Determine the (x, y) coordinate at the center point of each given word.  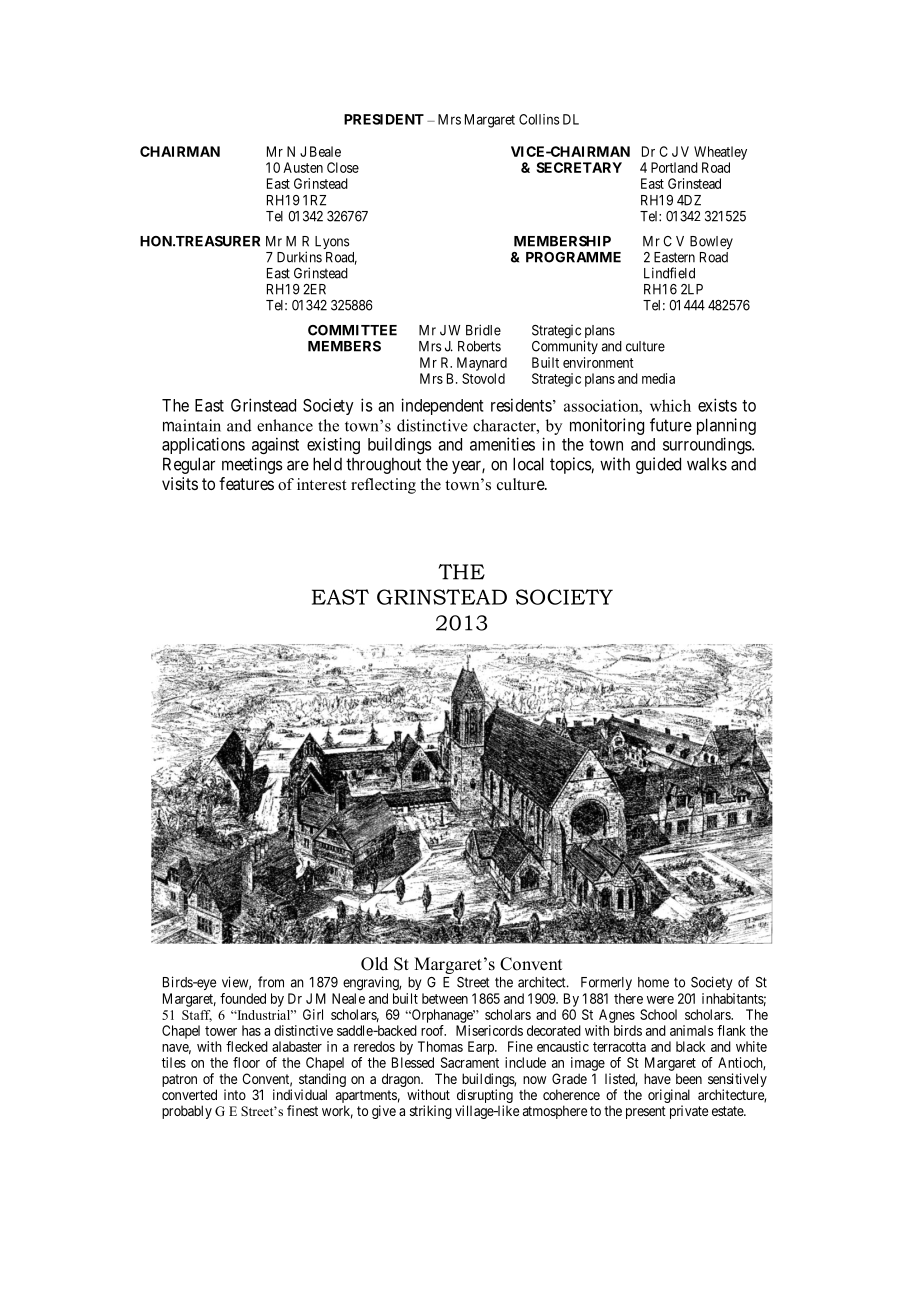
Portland (674, 167)
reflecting (383, 486)
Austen (303, 167)
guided (658, 465)
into (235, 1094)
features (246, 483)
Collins (539, 119)
